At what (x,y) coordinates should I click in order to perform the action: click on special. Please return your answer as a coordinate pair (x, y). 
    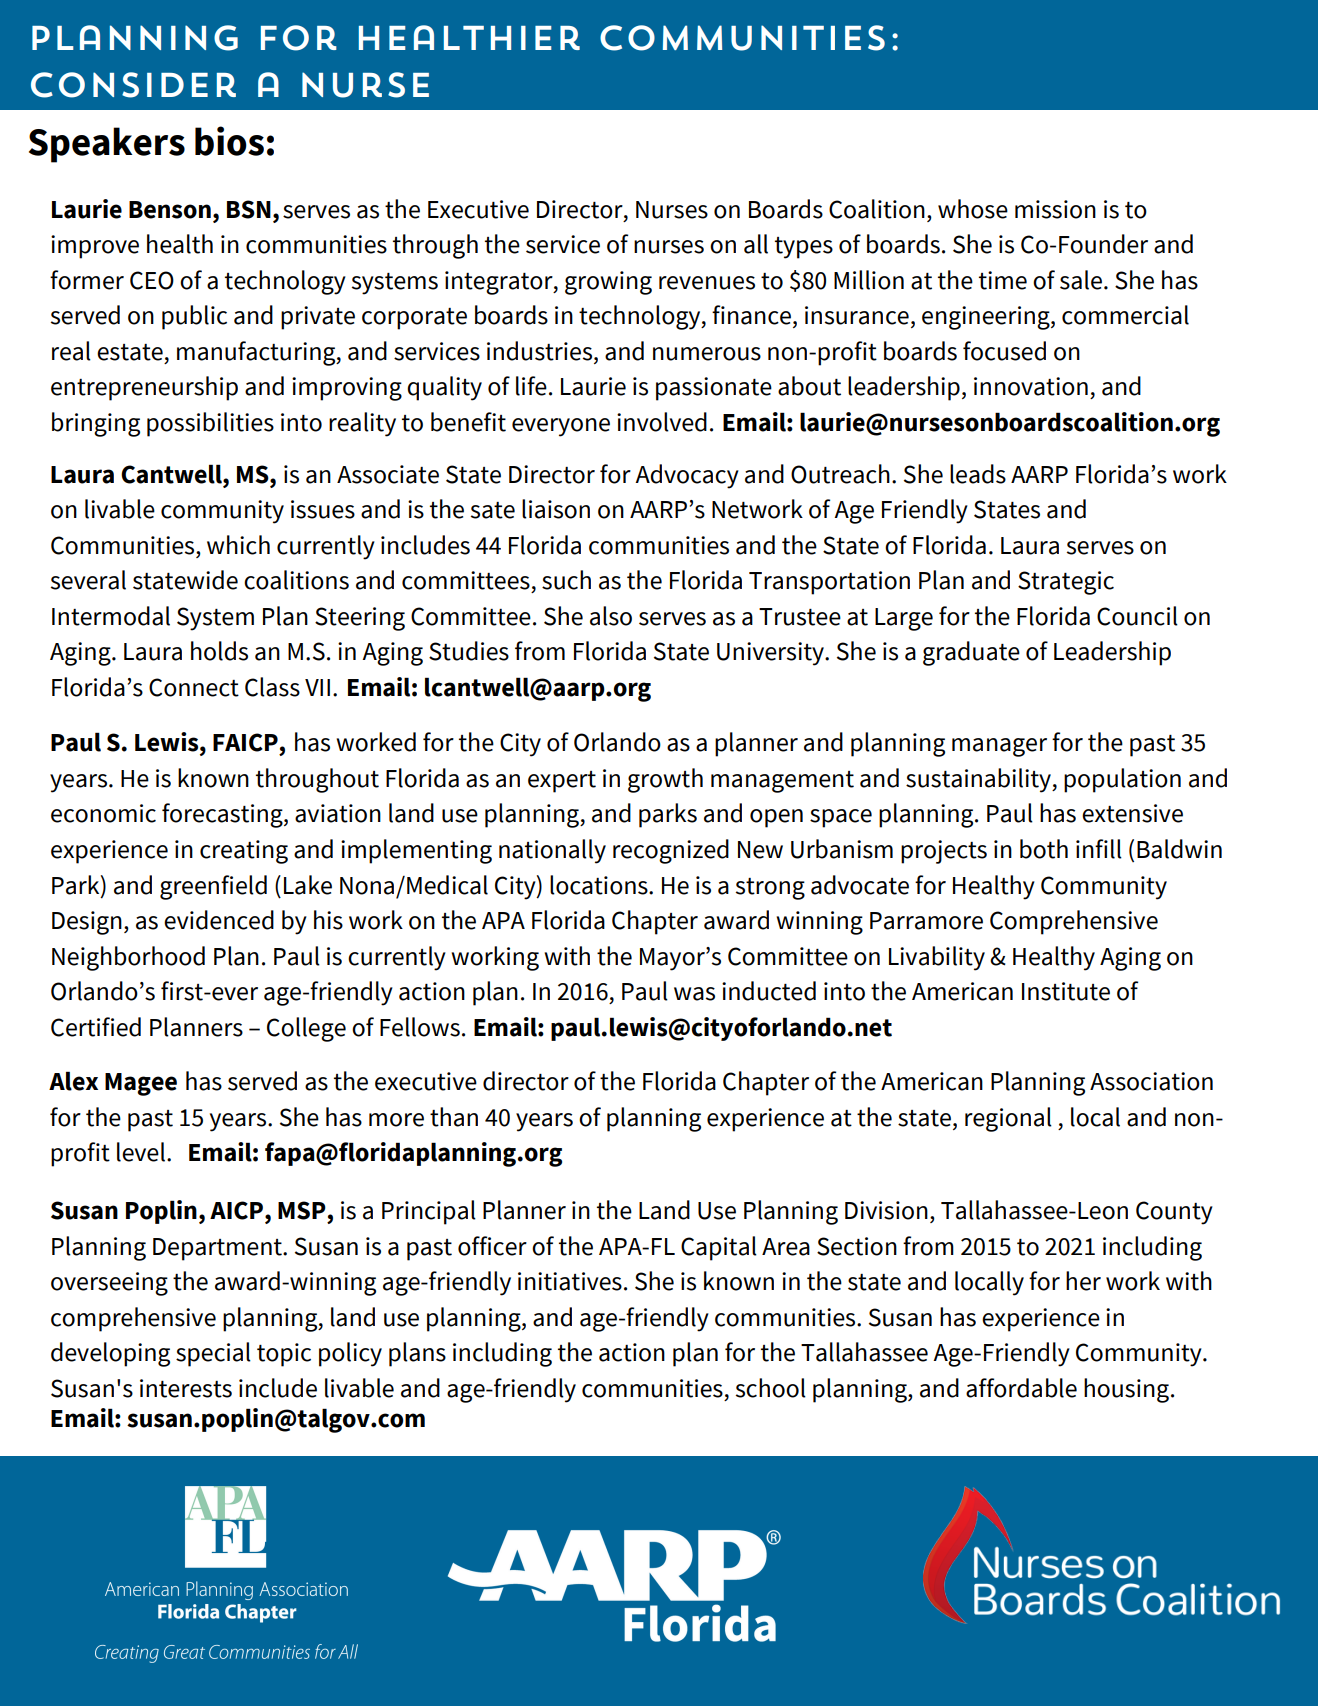
    Looking at the image, I should click on (213, 1354).
